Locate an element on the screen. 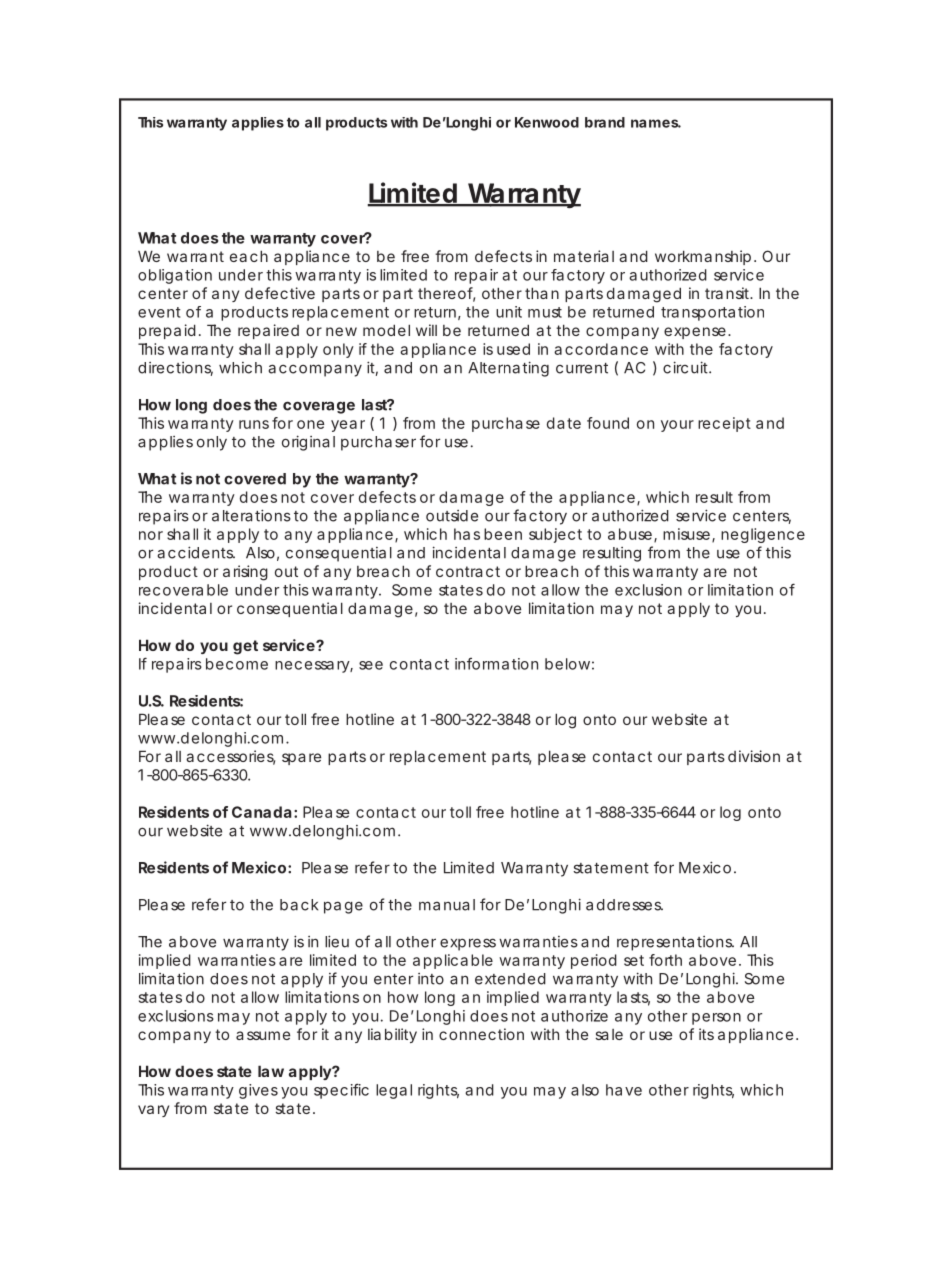 This screenshot has height=1270, width=952. directions is located at coordinates (175, 369).
